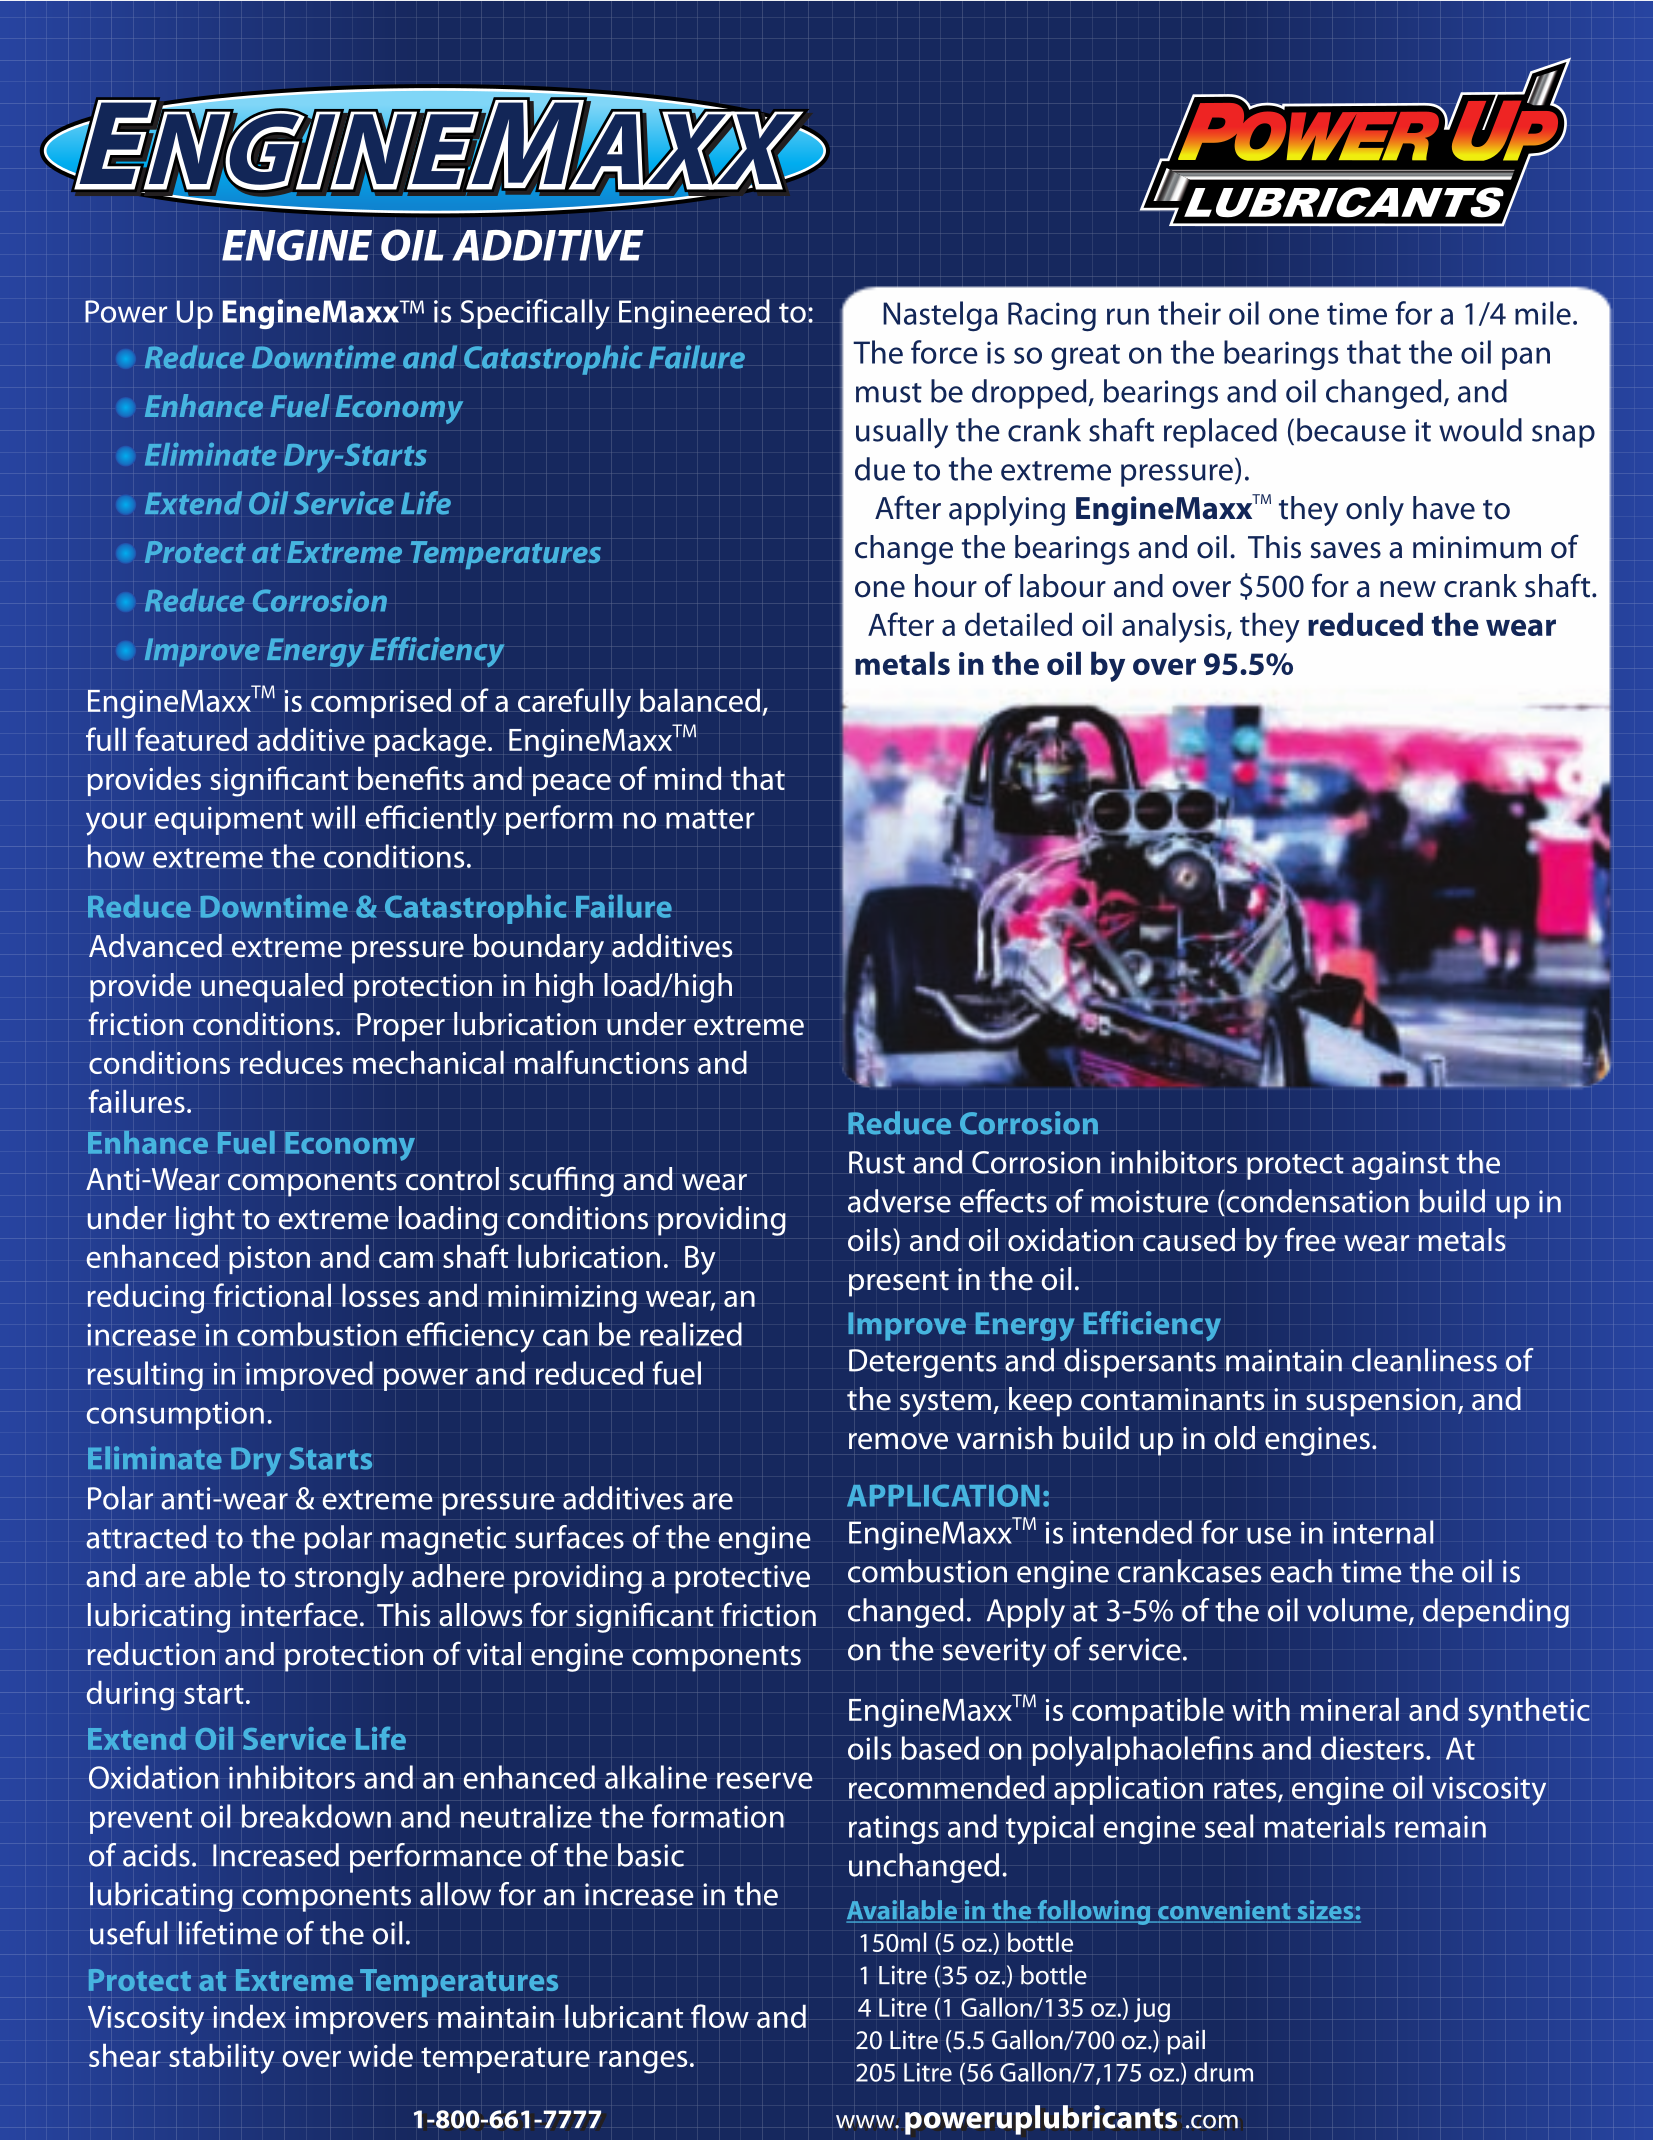 Image resolution: width=1653 pixels, height=2140 pixels. I want to click on index, so click(249, 2016).
